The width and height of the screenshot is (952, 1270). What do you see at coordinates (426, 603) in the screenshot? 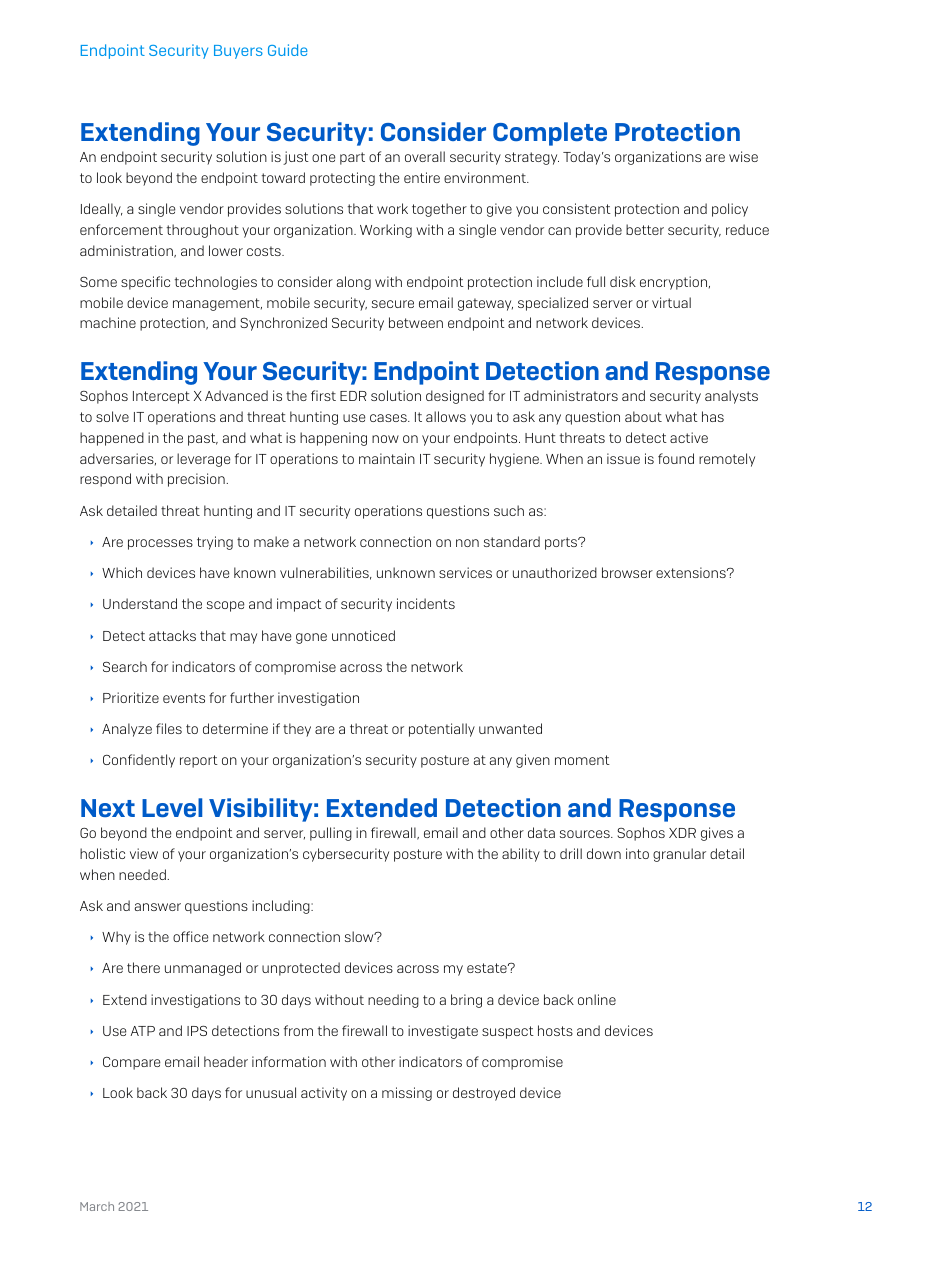
I see `incidents` at bounding box center [426, 603].
